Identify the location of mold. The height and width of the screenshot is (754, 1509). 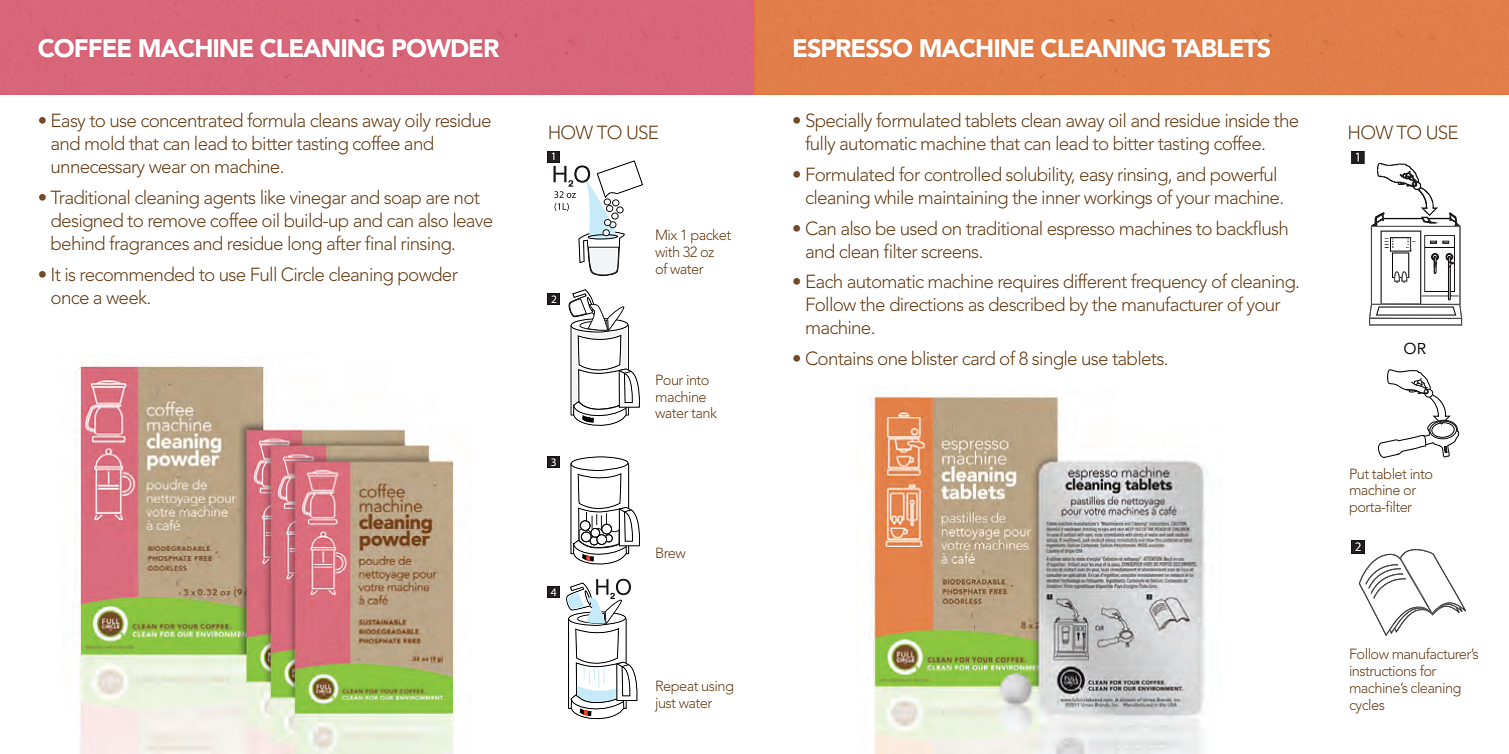
(104, 143).
